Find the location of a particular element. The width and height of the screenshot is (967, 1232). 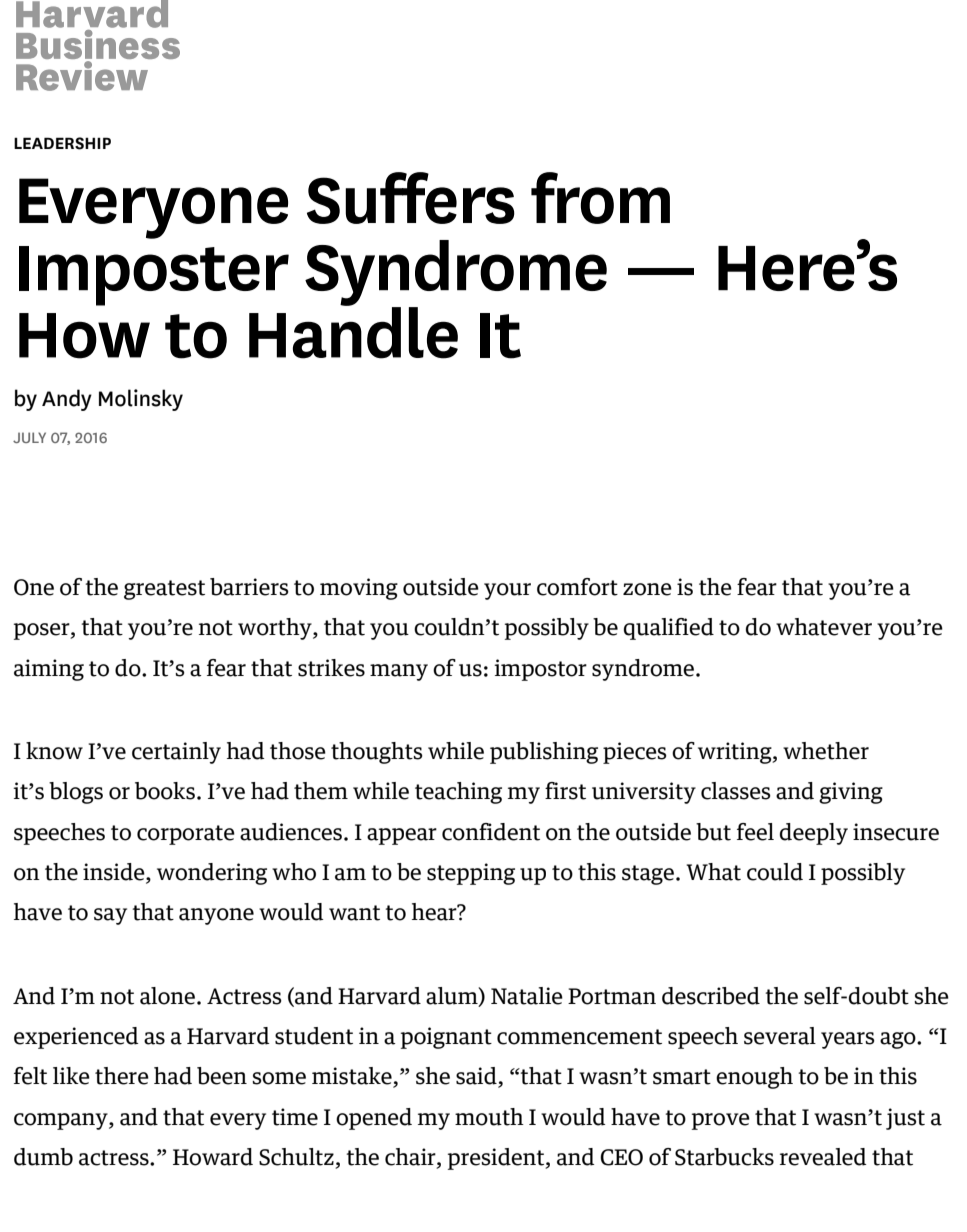

JULY is located at coordinates (29, 437).
